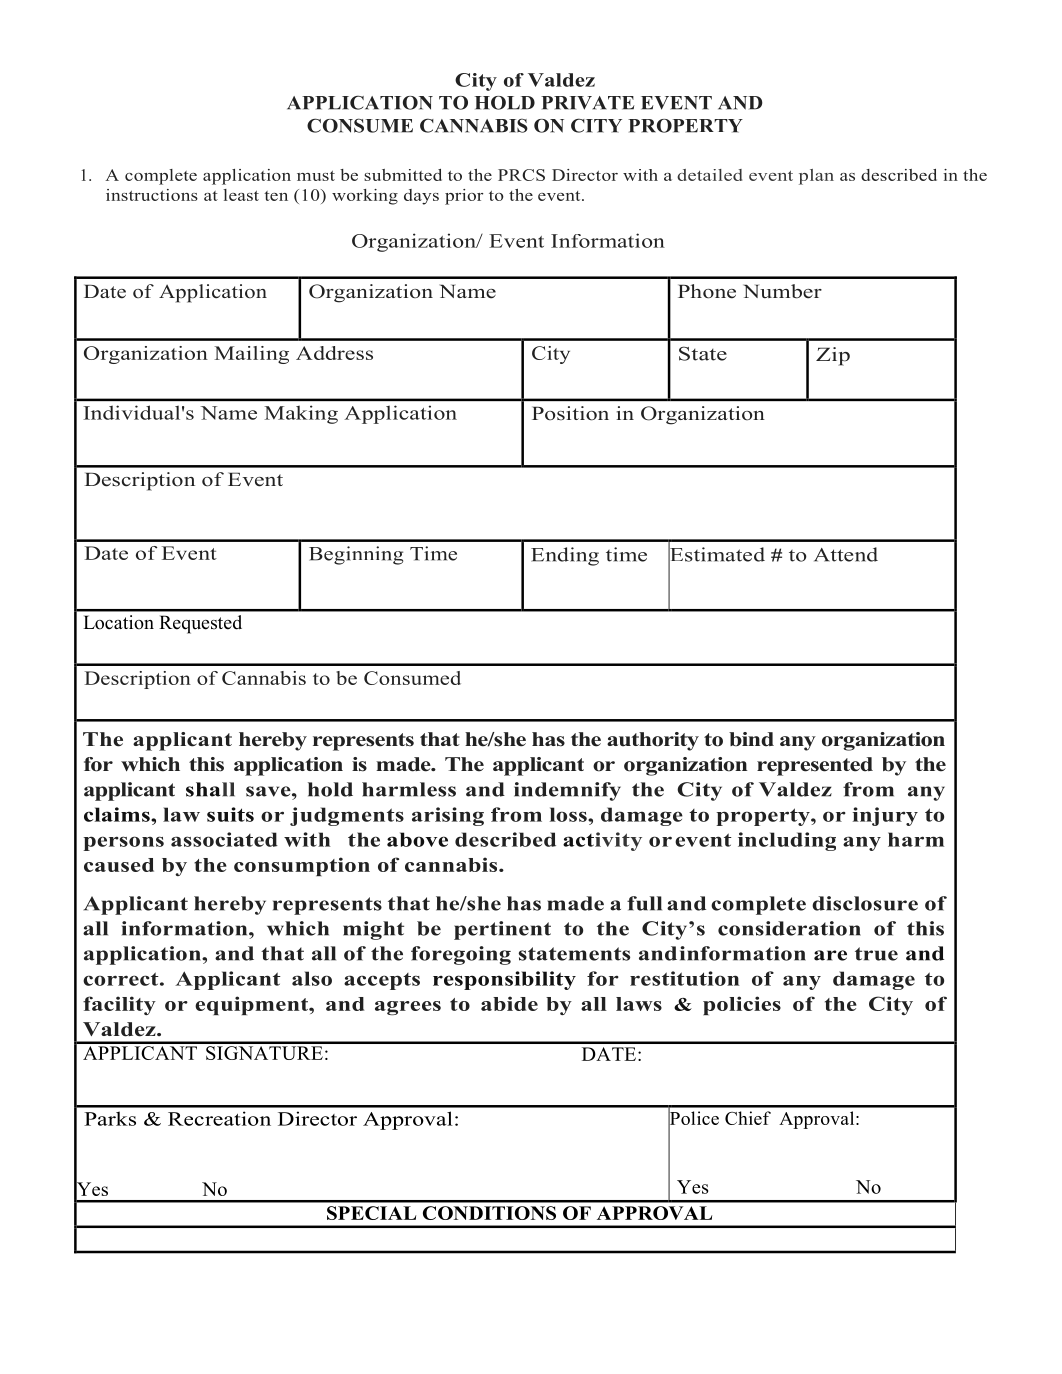 This image has height=1374, width=1062. I want to click on Attend, so click(846, 554).
